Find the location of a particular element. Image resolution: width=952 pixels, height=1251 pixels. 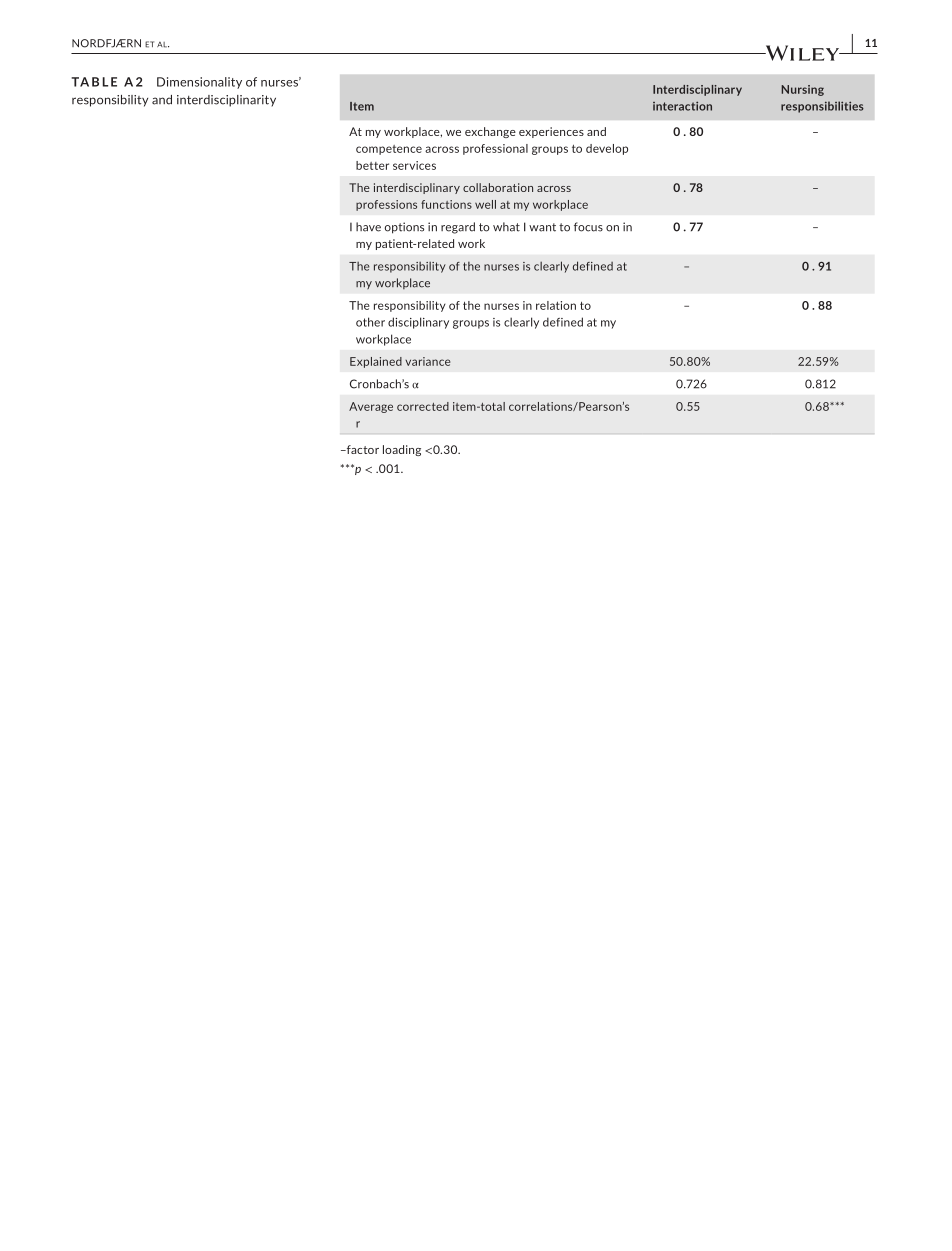

other is located at coordinates (370, 322).
